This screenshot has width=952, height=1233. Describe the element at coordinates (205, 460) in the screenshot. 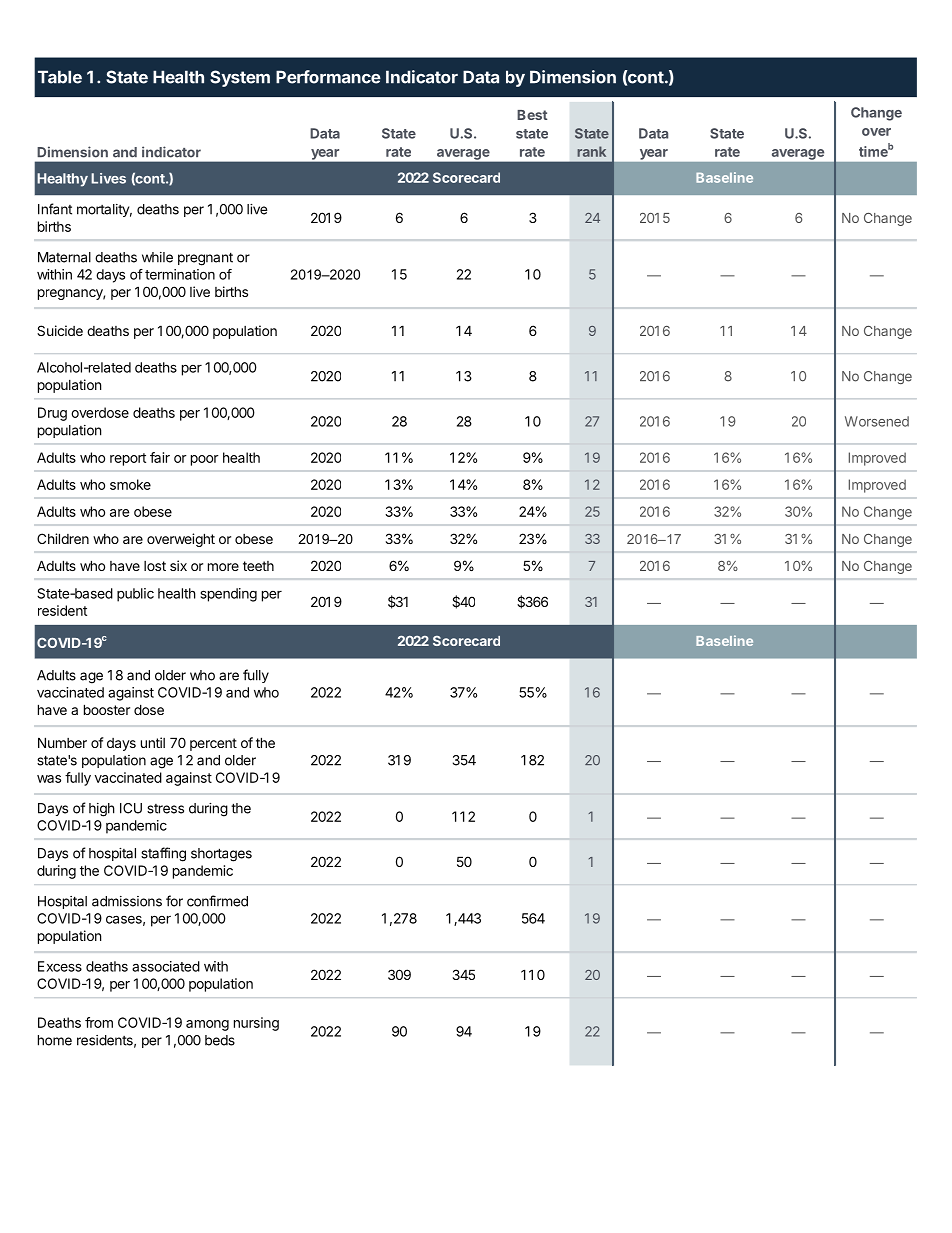

I see `poor` at that location.
